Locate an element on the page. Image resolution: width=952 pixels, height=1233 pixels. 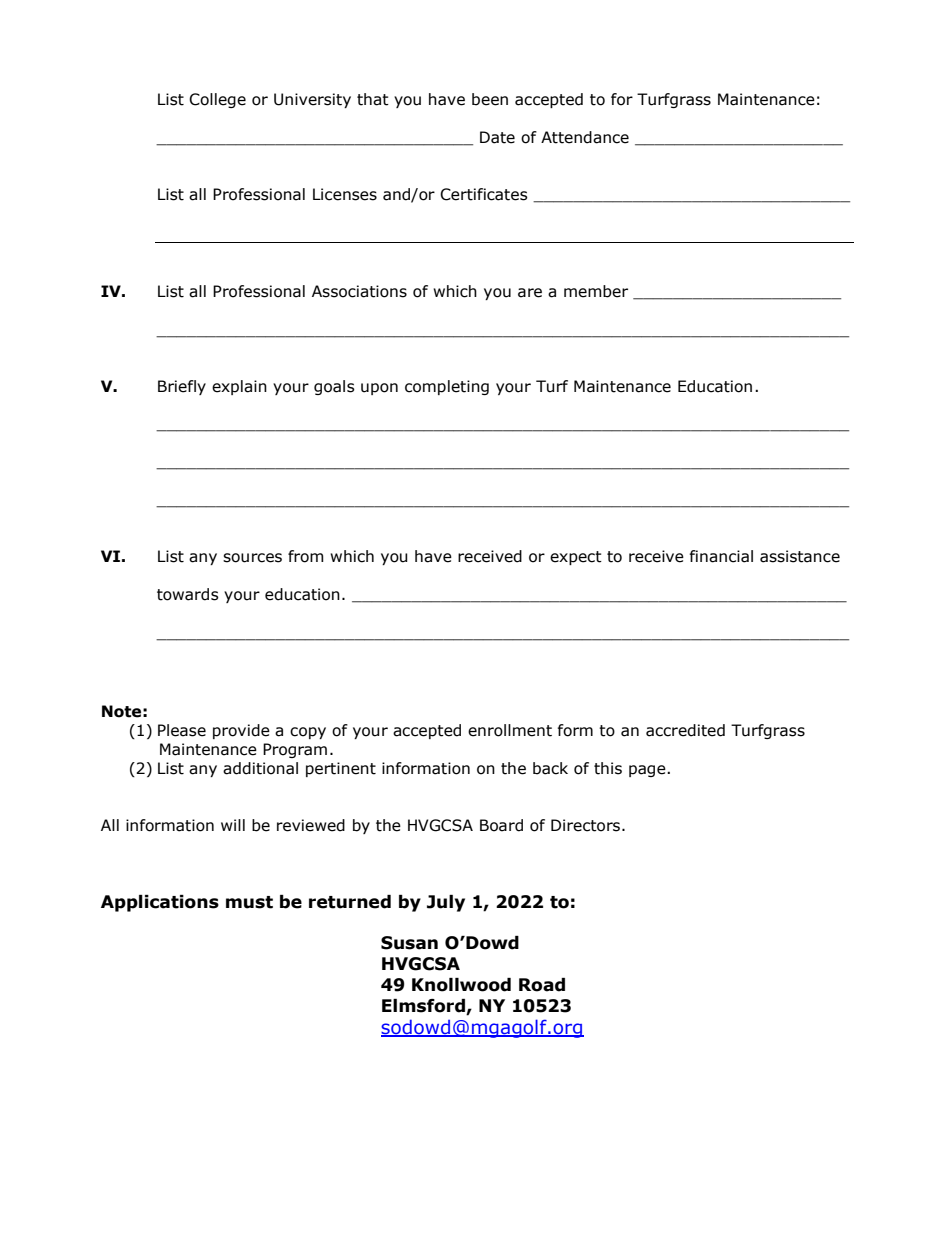
member is located at coordinates (596, 291).
